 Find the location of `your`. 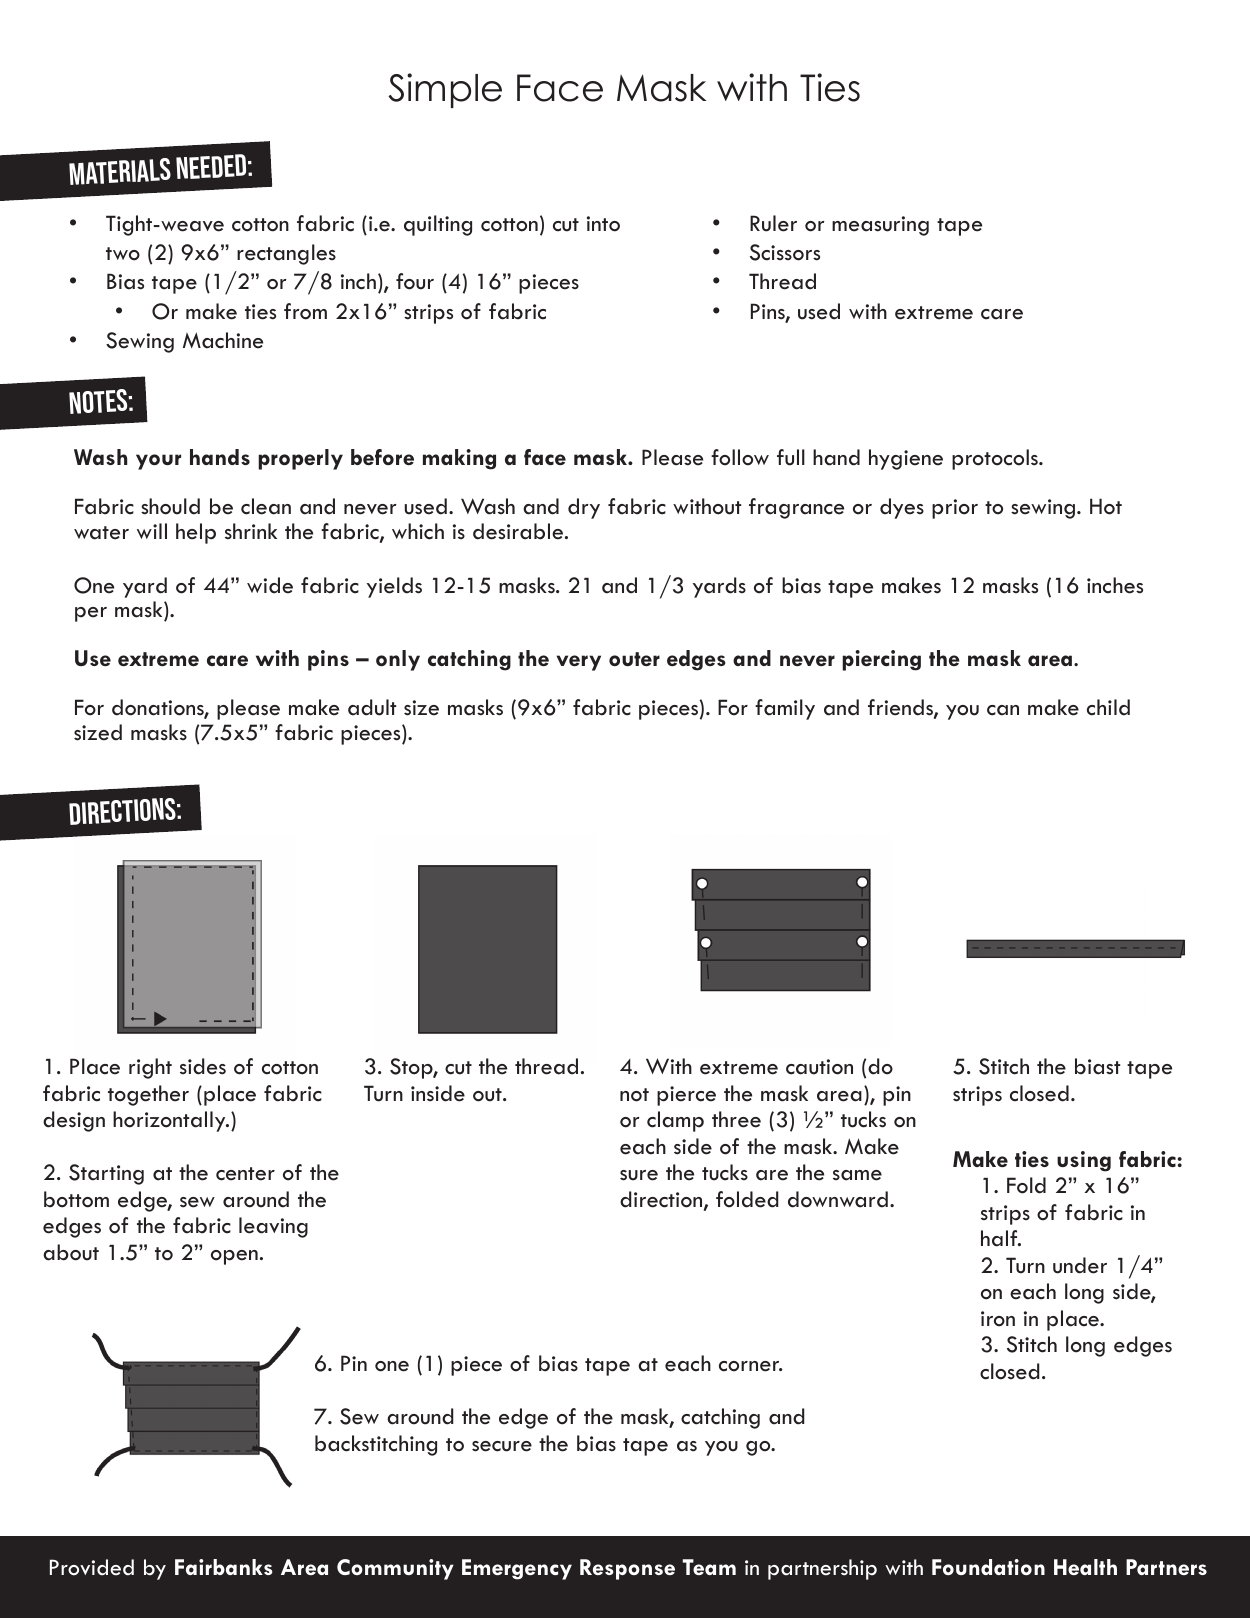

your is located at coordinates (158, 462).
